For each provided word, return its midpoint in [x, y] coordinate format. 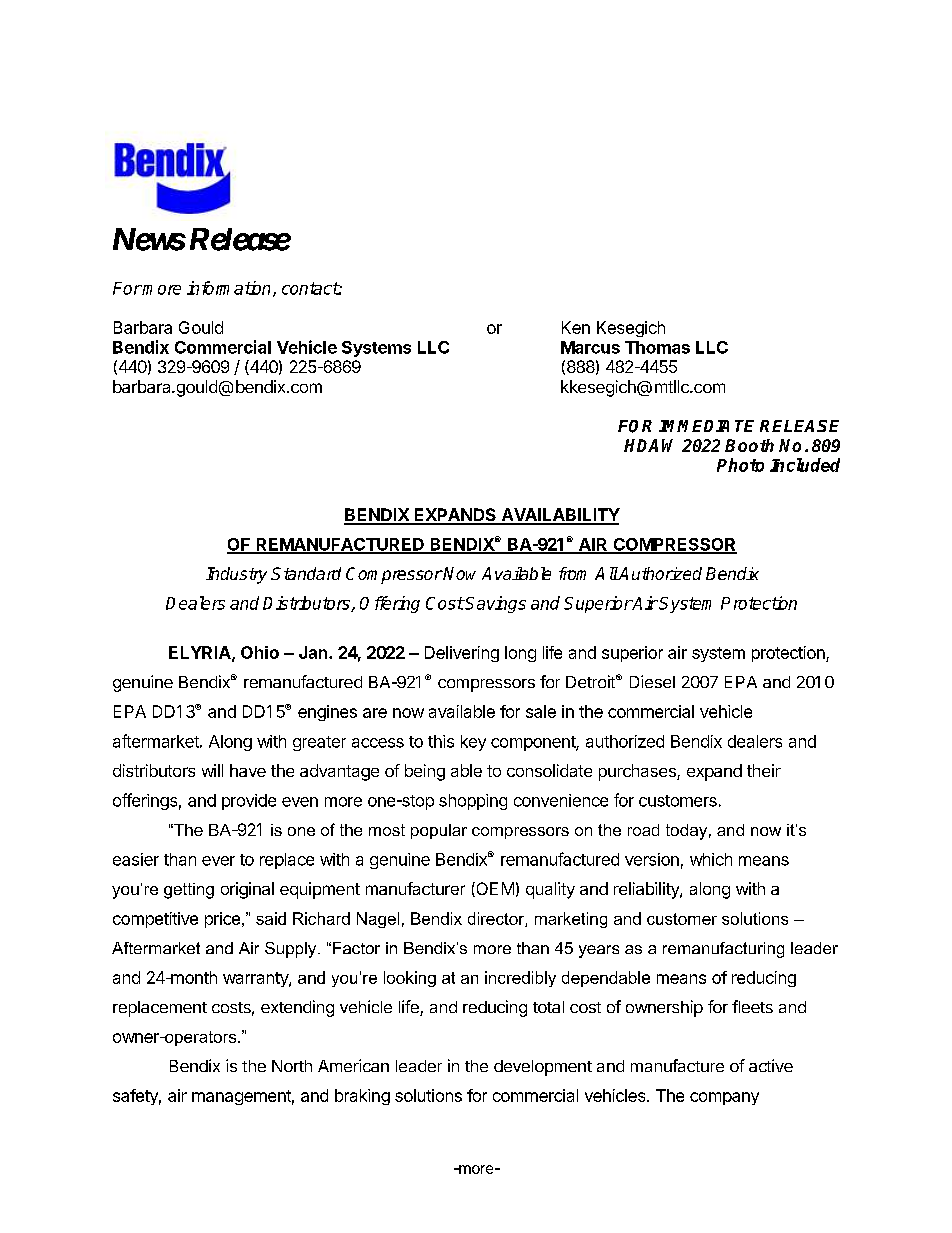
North [292, 1066]
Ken [576, 327]
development [543, 1068]
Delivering [462, 654]
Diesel [652, 681]
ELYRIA [201, 653]
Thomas [657, 347]
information [230, 289]
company [724, 1098]
